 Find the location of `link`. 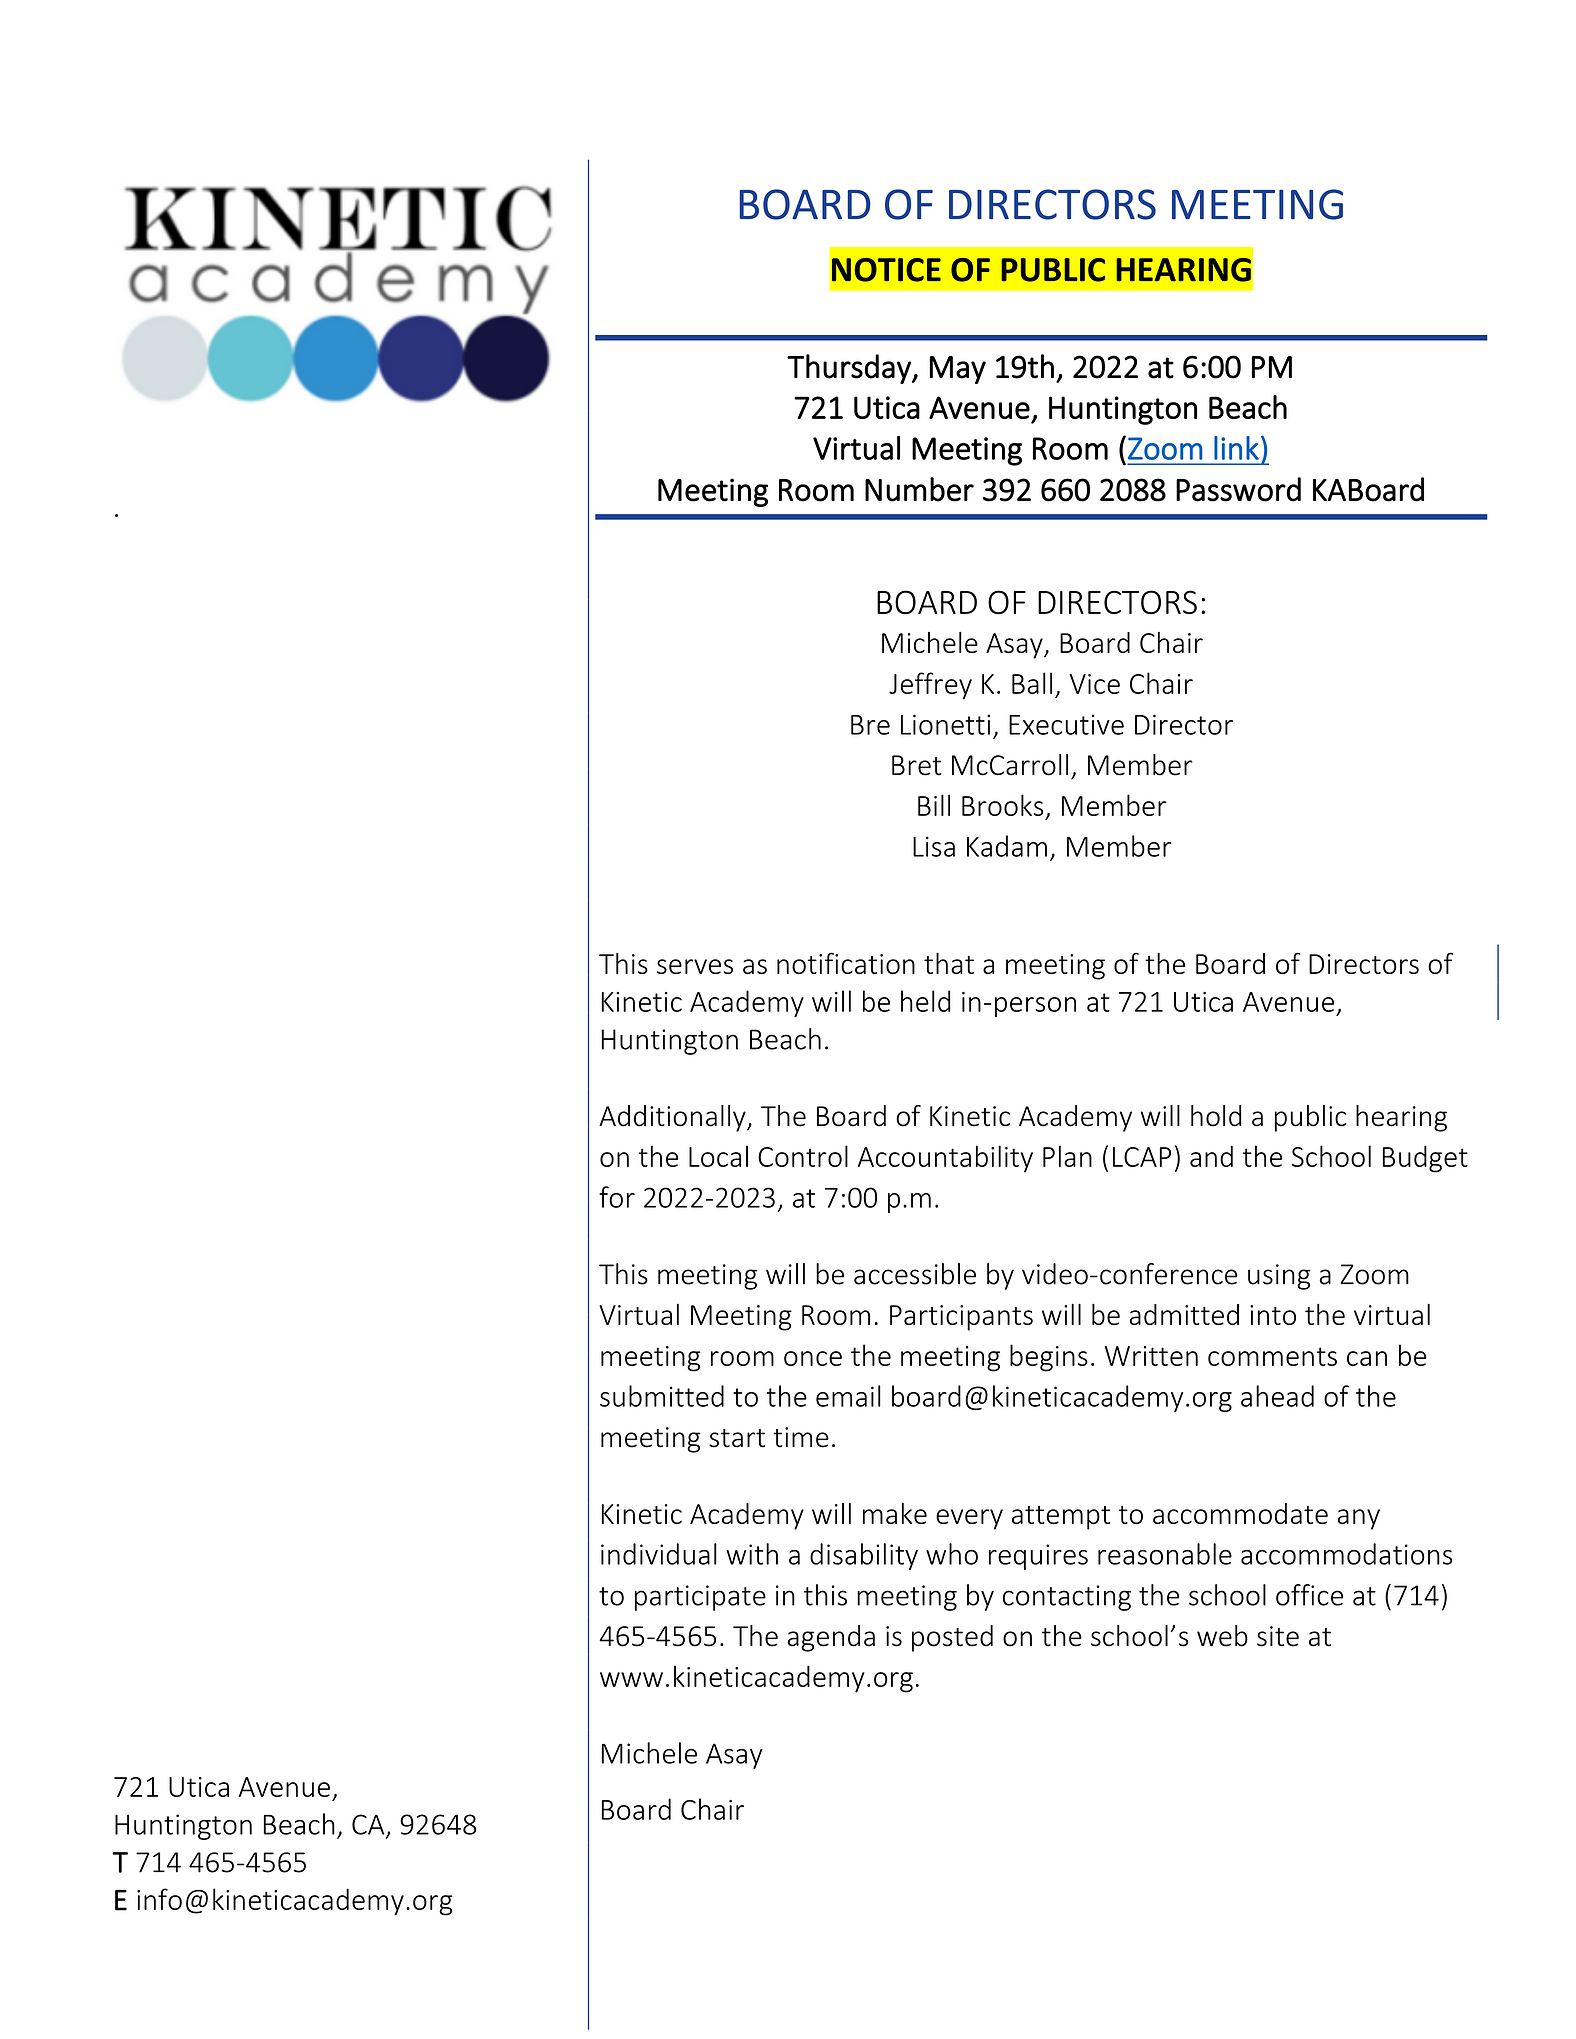

link is located at coordinates (1236, 448).
